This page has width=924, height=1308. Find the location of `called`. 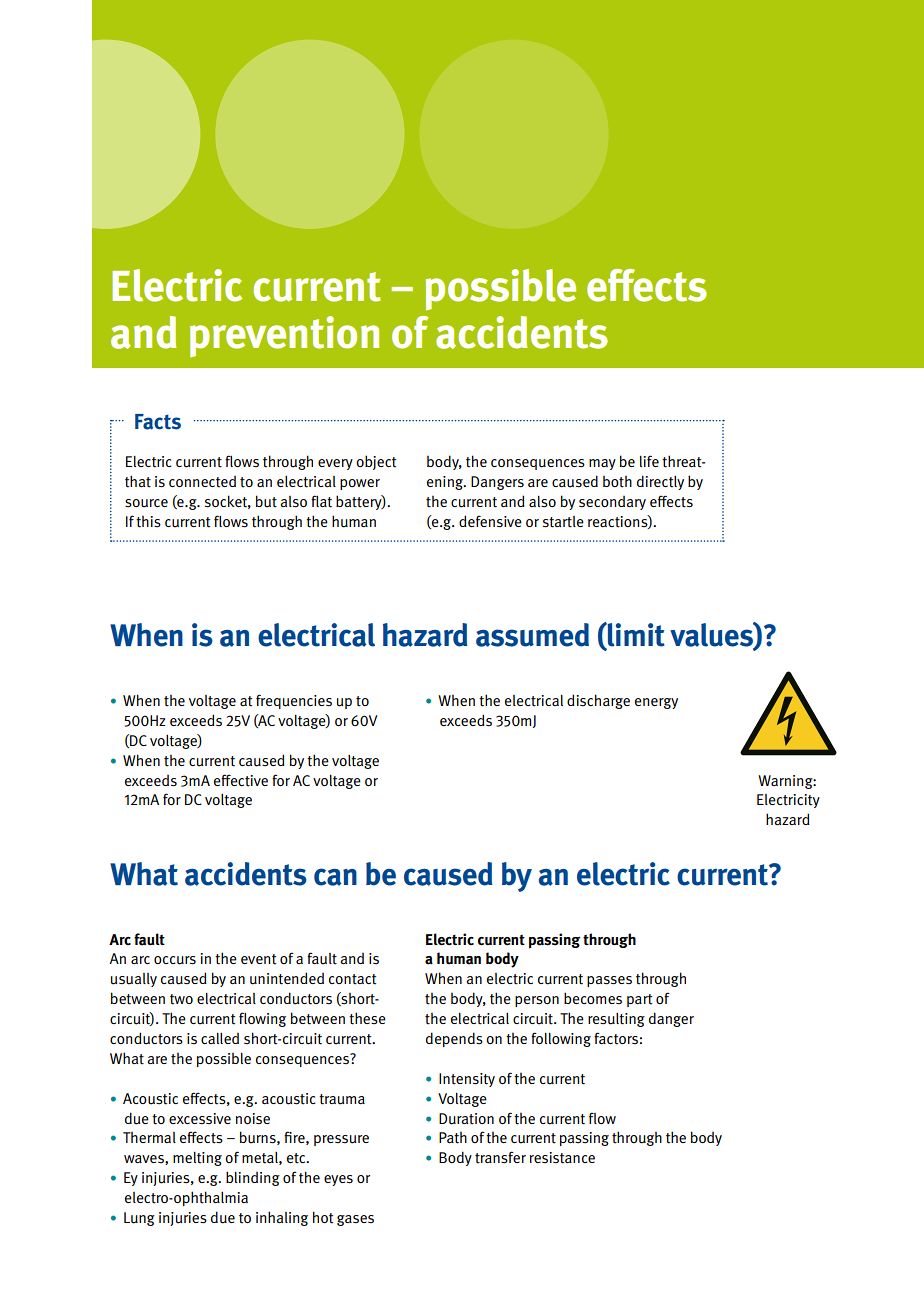

called is located at coordinates (220, 1038).
